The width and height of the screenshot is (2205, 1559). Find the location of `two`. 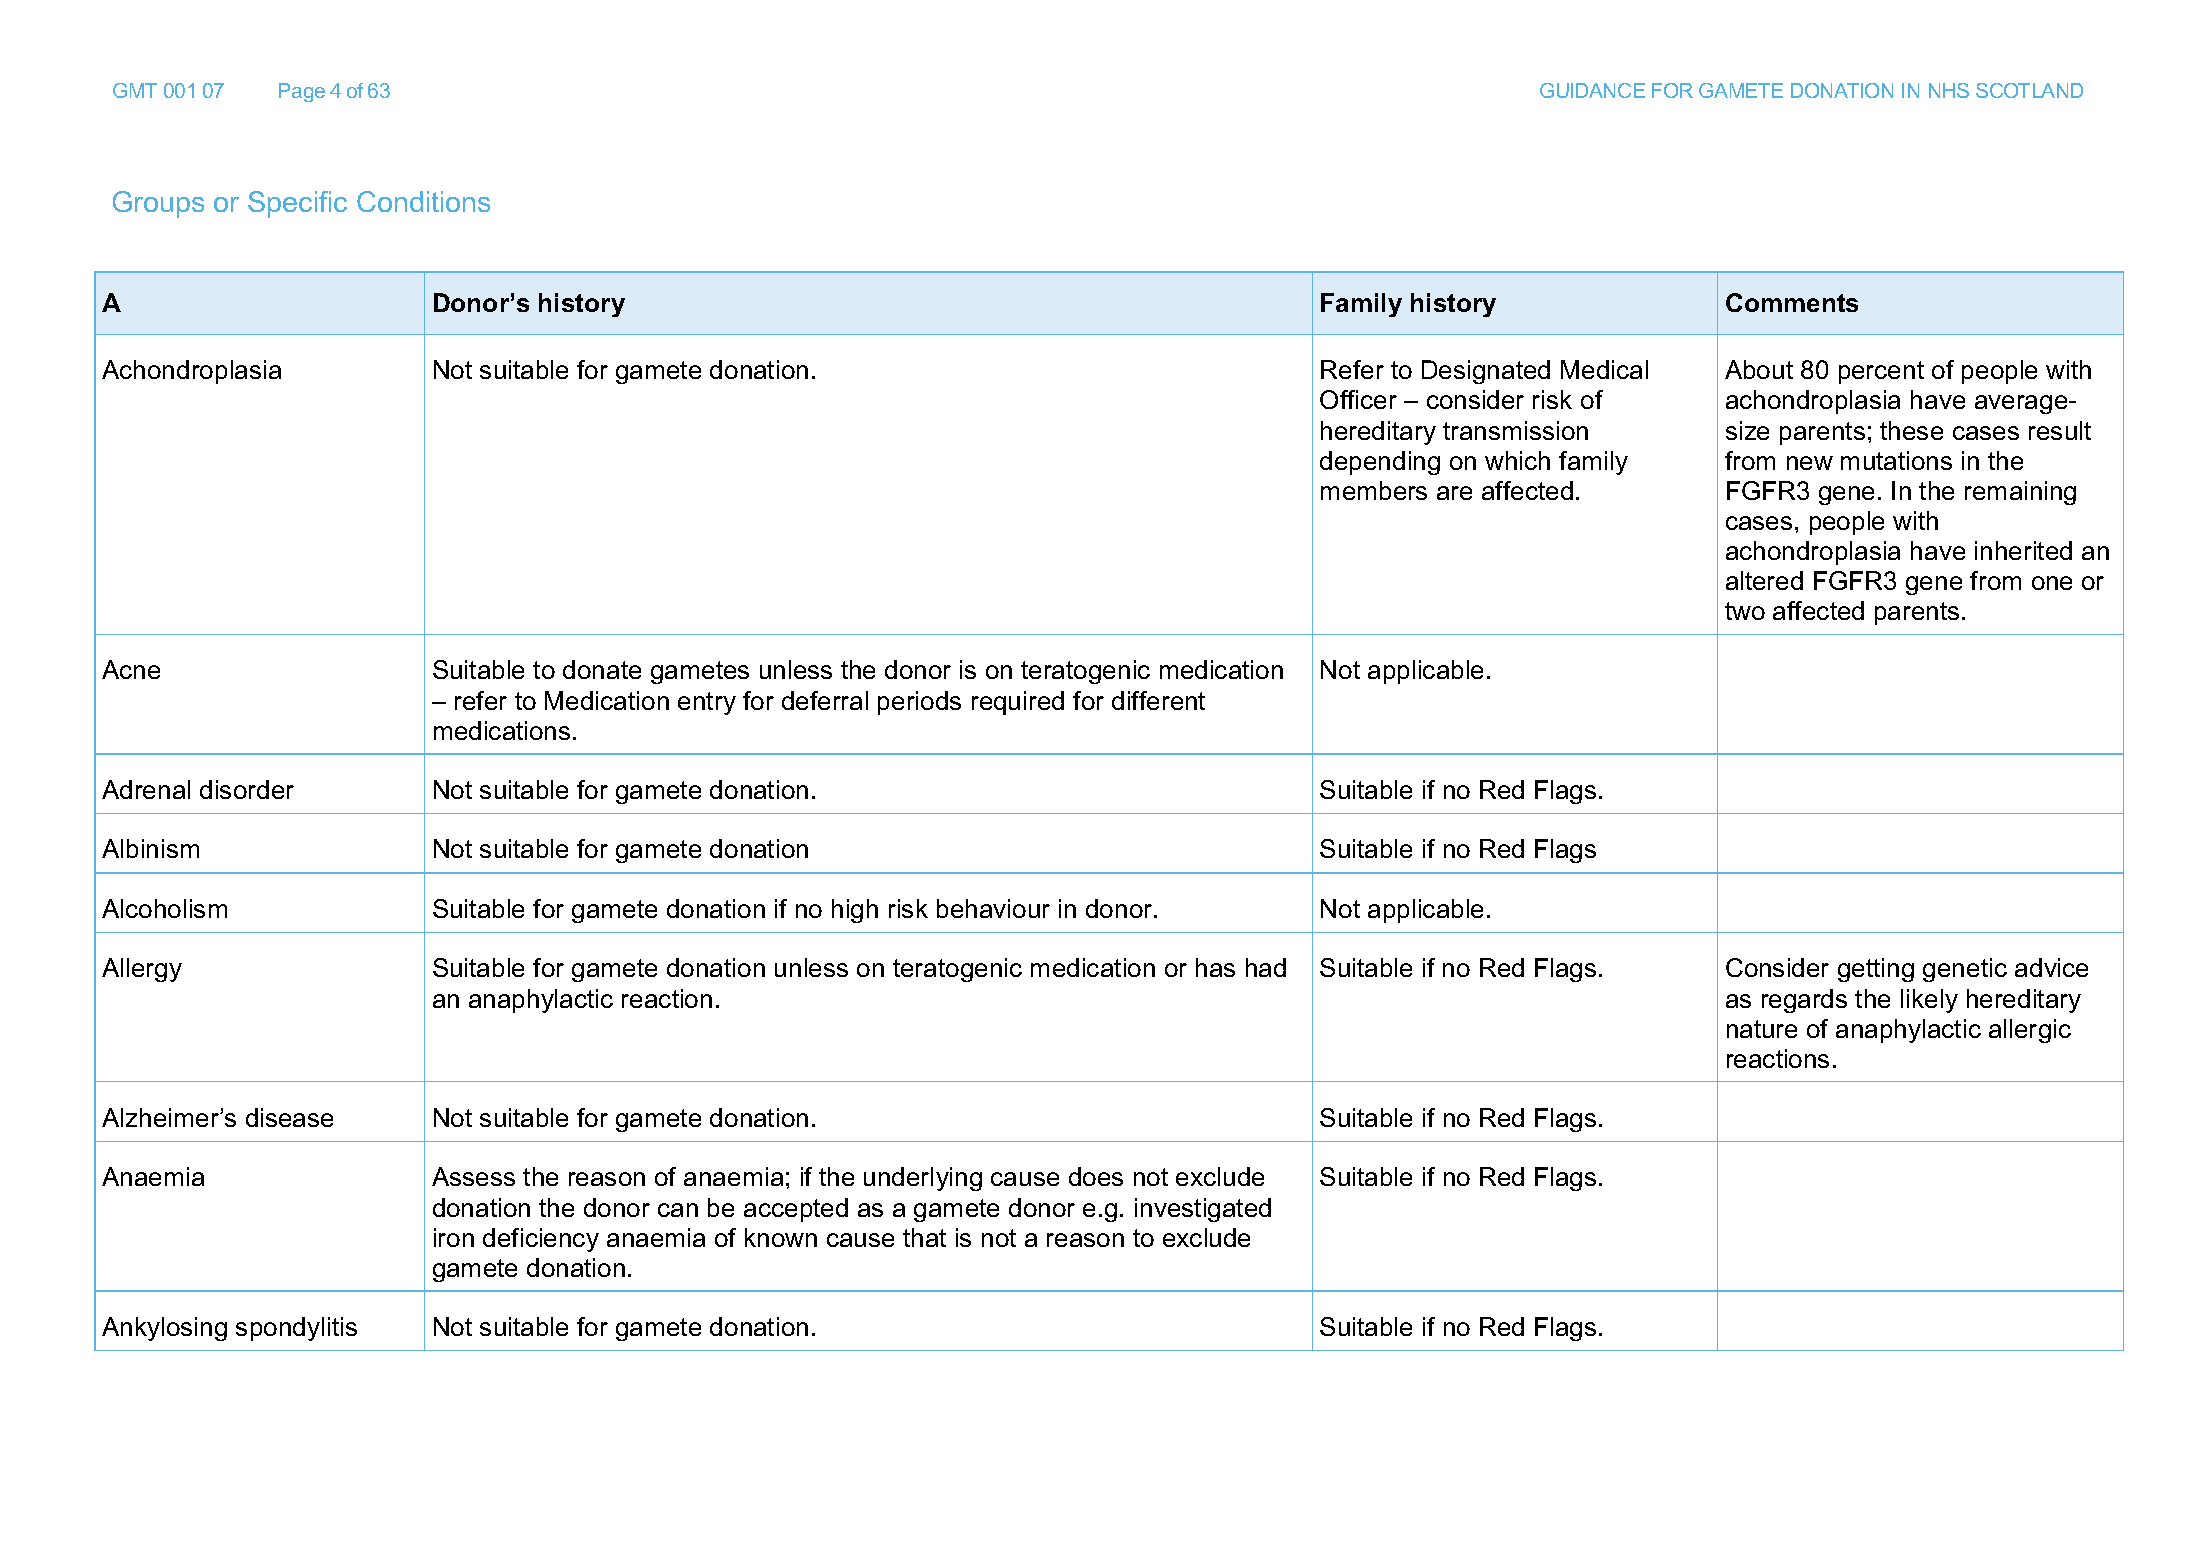

two is located at coordinates (1745, 611).
